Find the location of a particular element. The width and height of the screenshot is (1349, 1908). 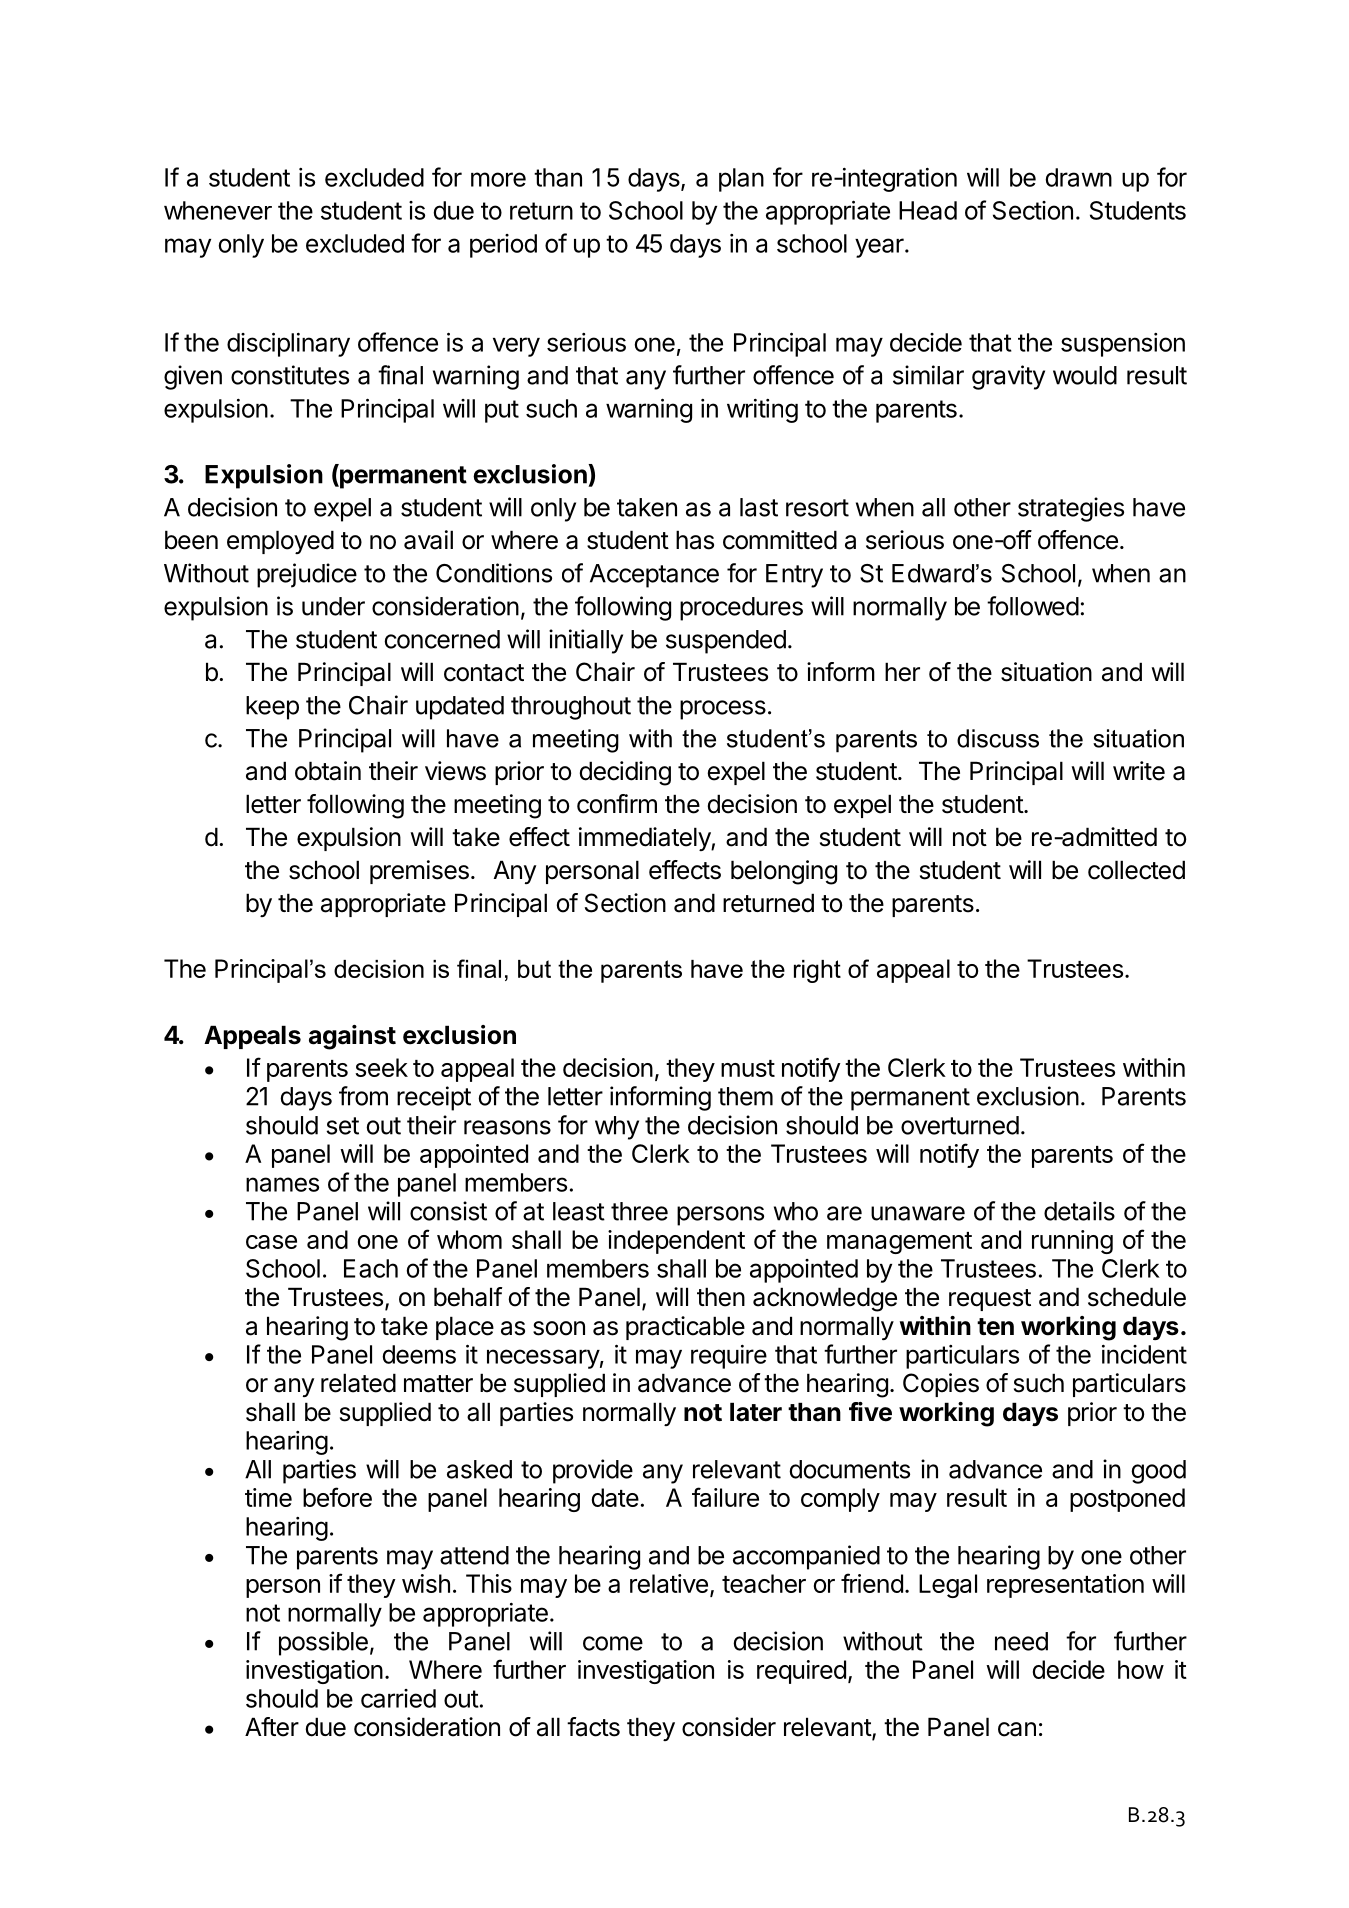

Acceptance is located at coordinates (654, 576).
